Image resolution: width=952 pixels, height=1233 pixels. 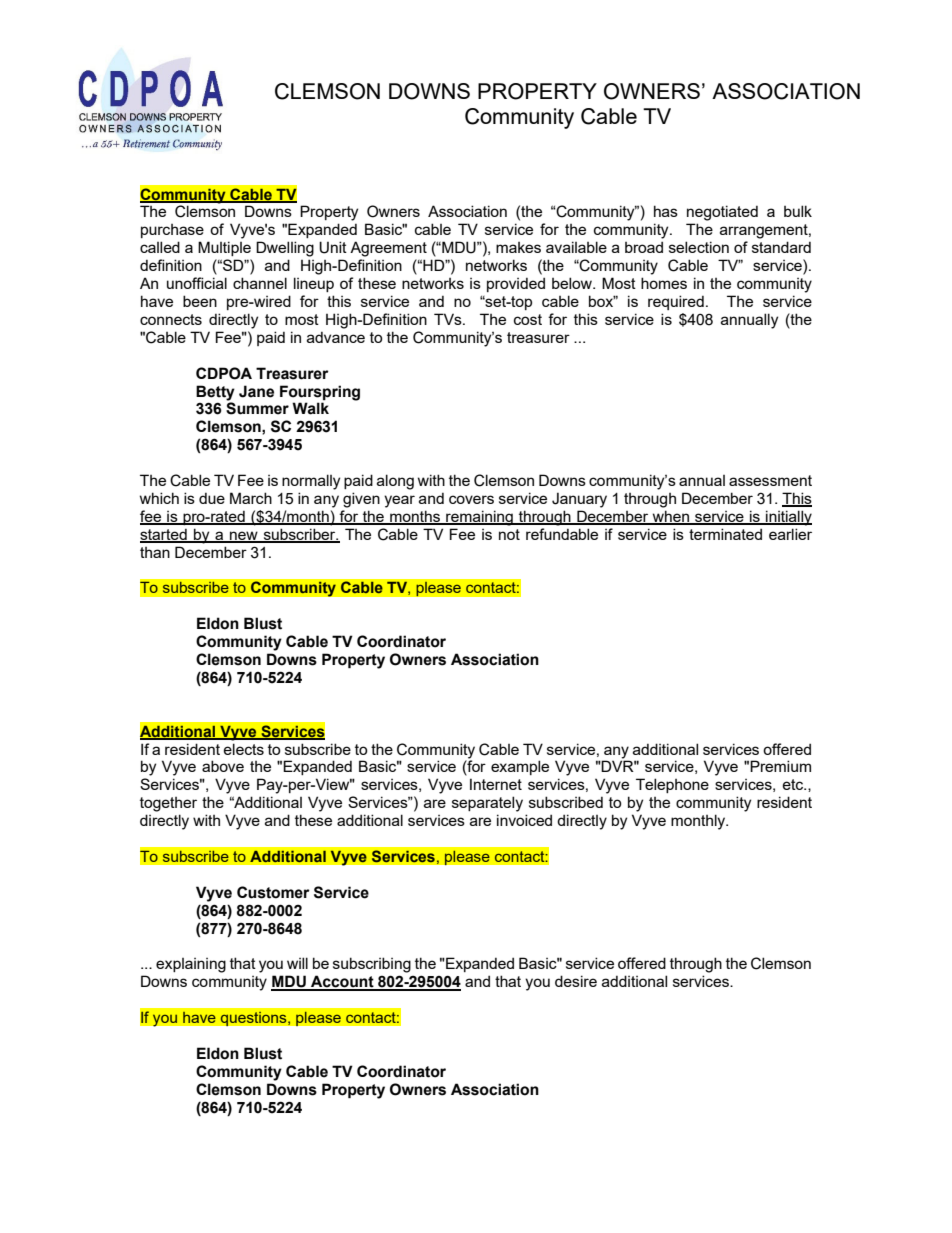 I want to click on March, so click(x=251, y=498).
